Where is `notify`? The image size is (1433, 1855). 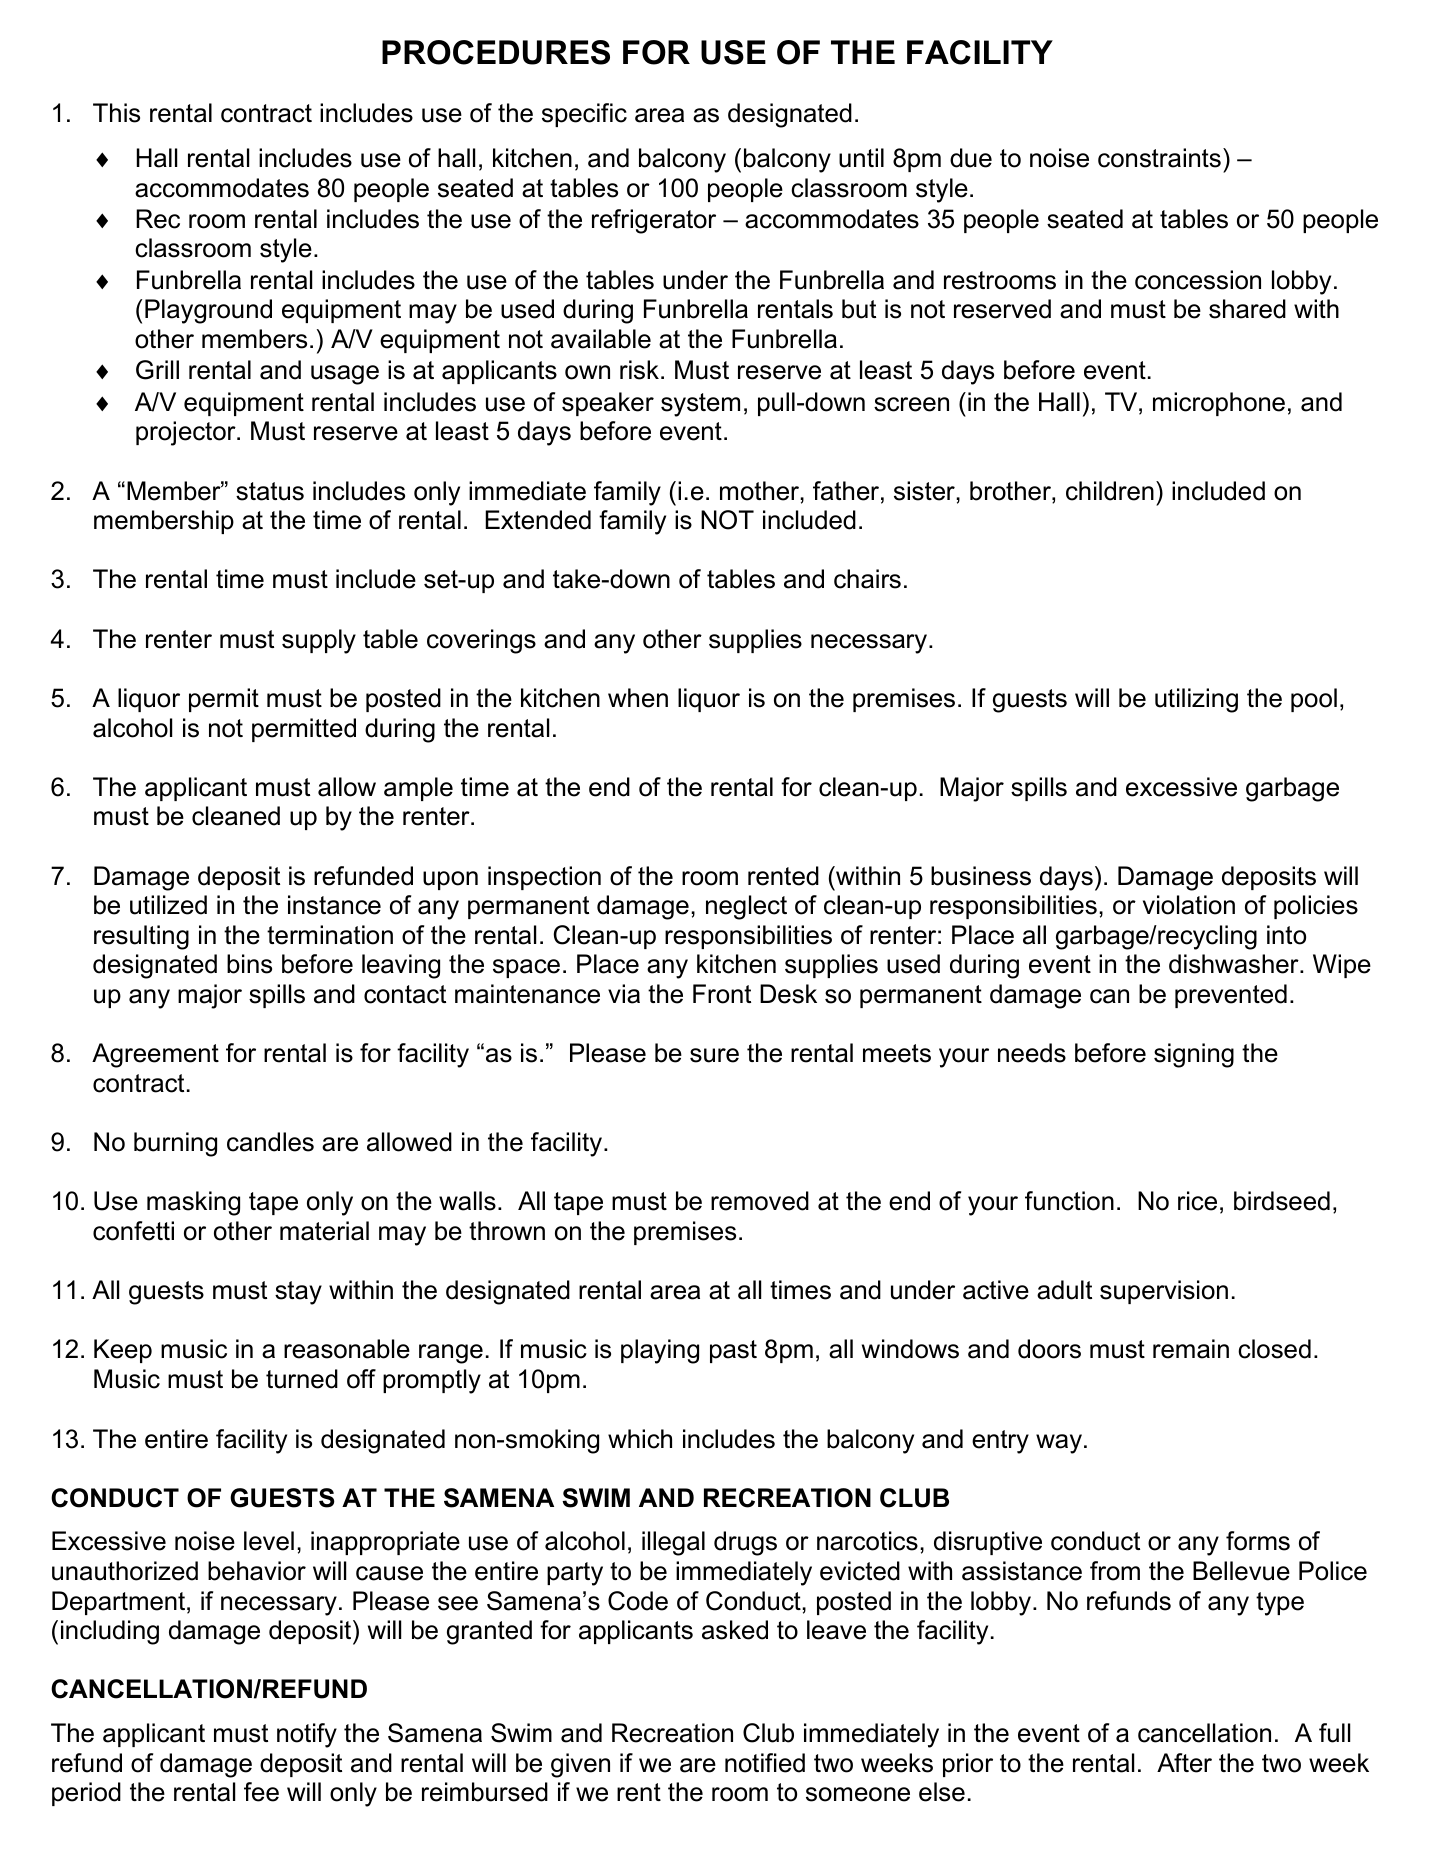 notify is located at coordinates (307, 1735).
